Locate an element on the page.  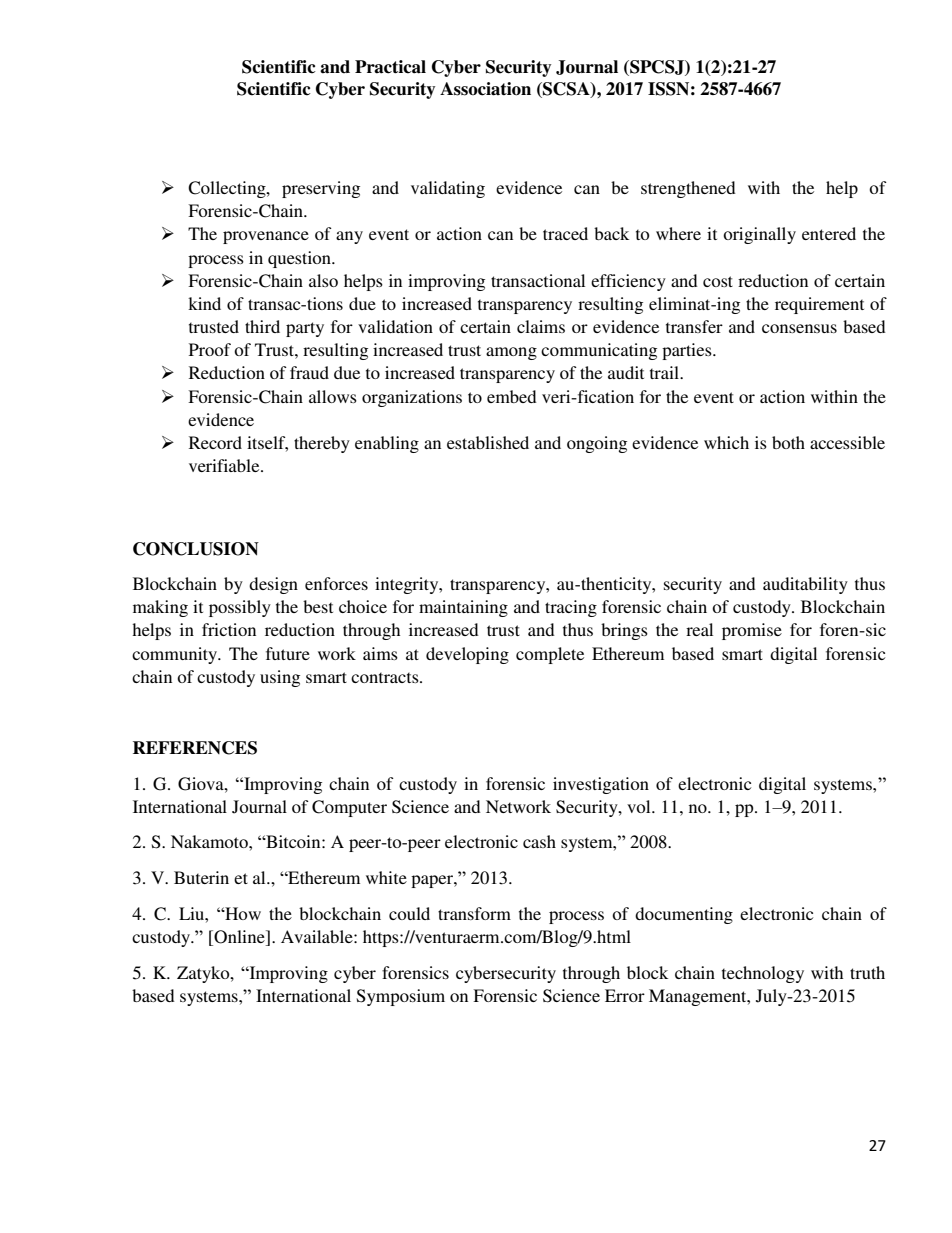
investigation is located at coordinates (601, 785).
